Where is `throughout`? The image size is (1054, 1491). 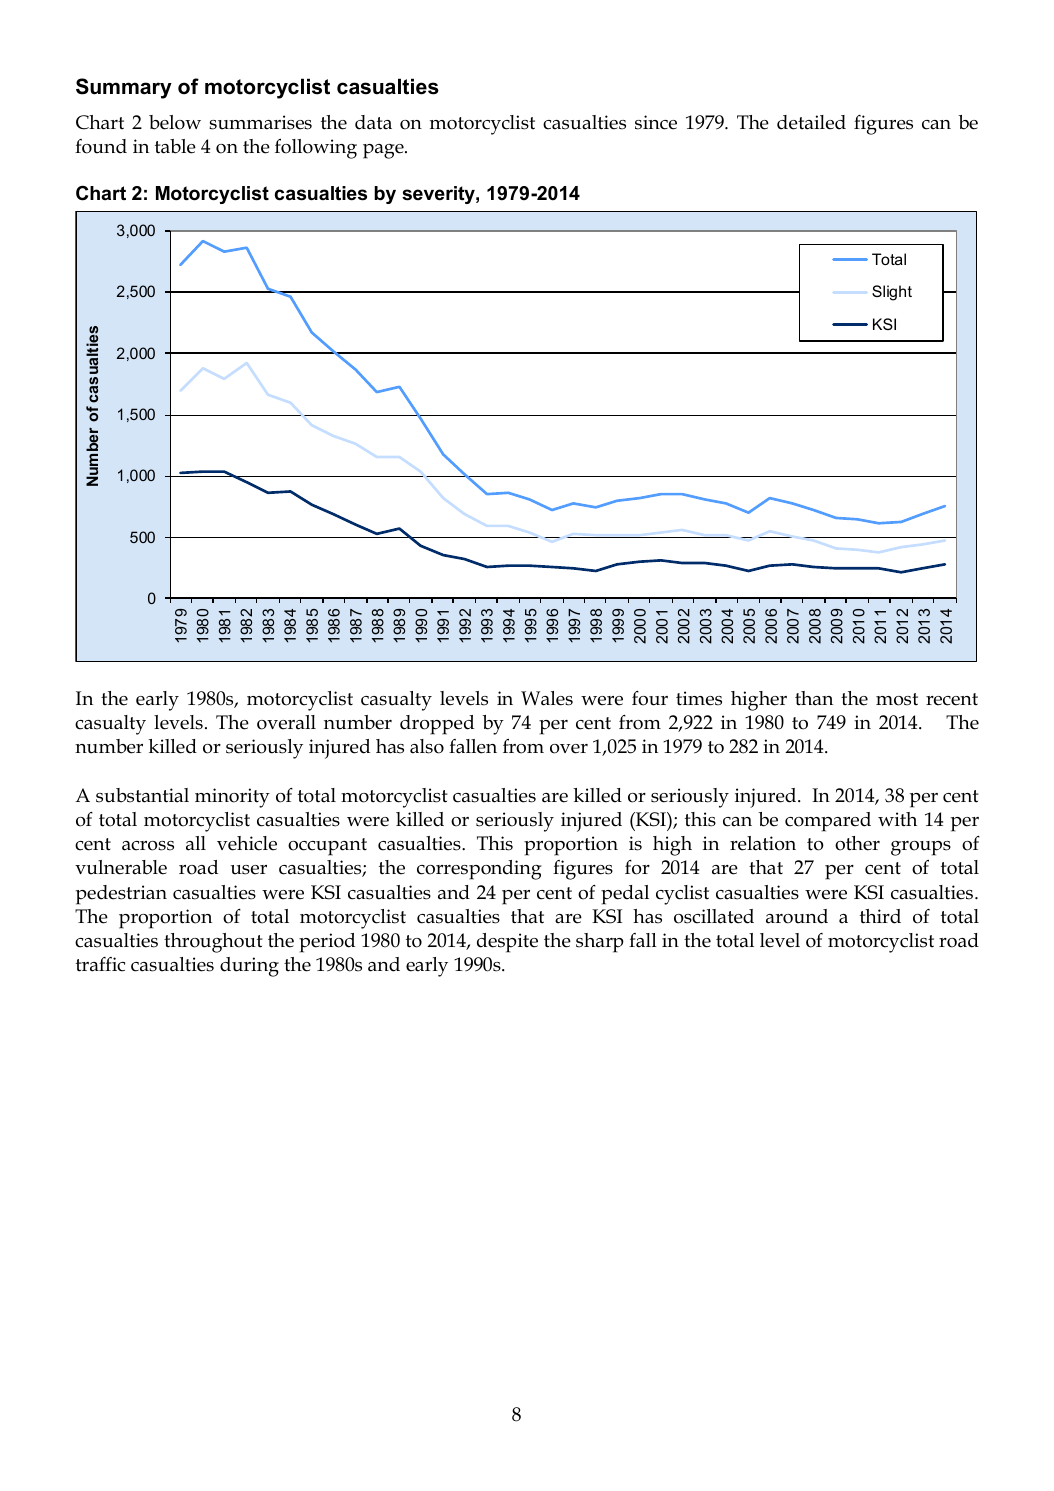
throughout is located at coordinates (213, 943).
